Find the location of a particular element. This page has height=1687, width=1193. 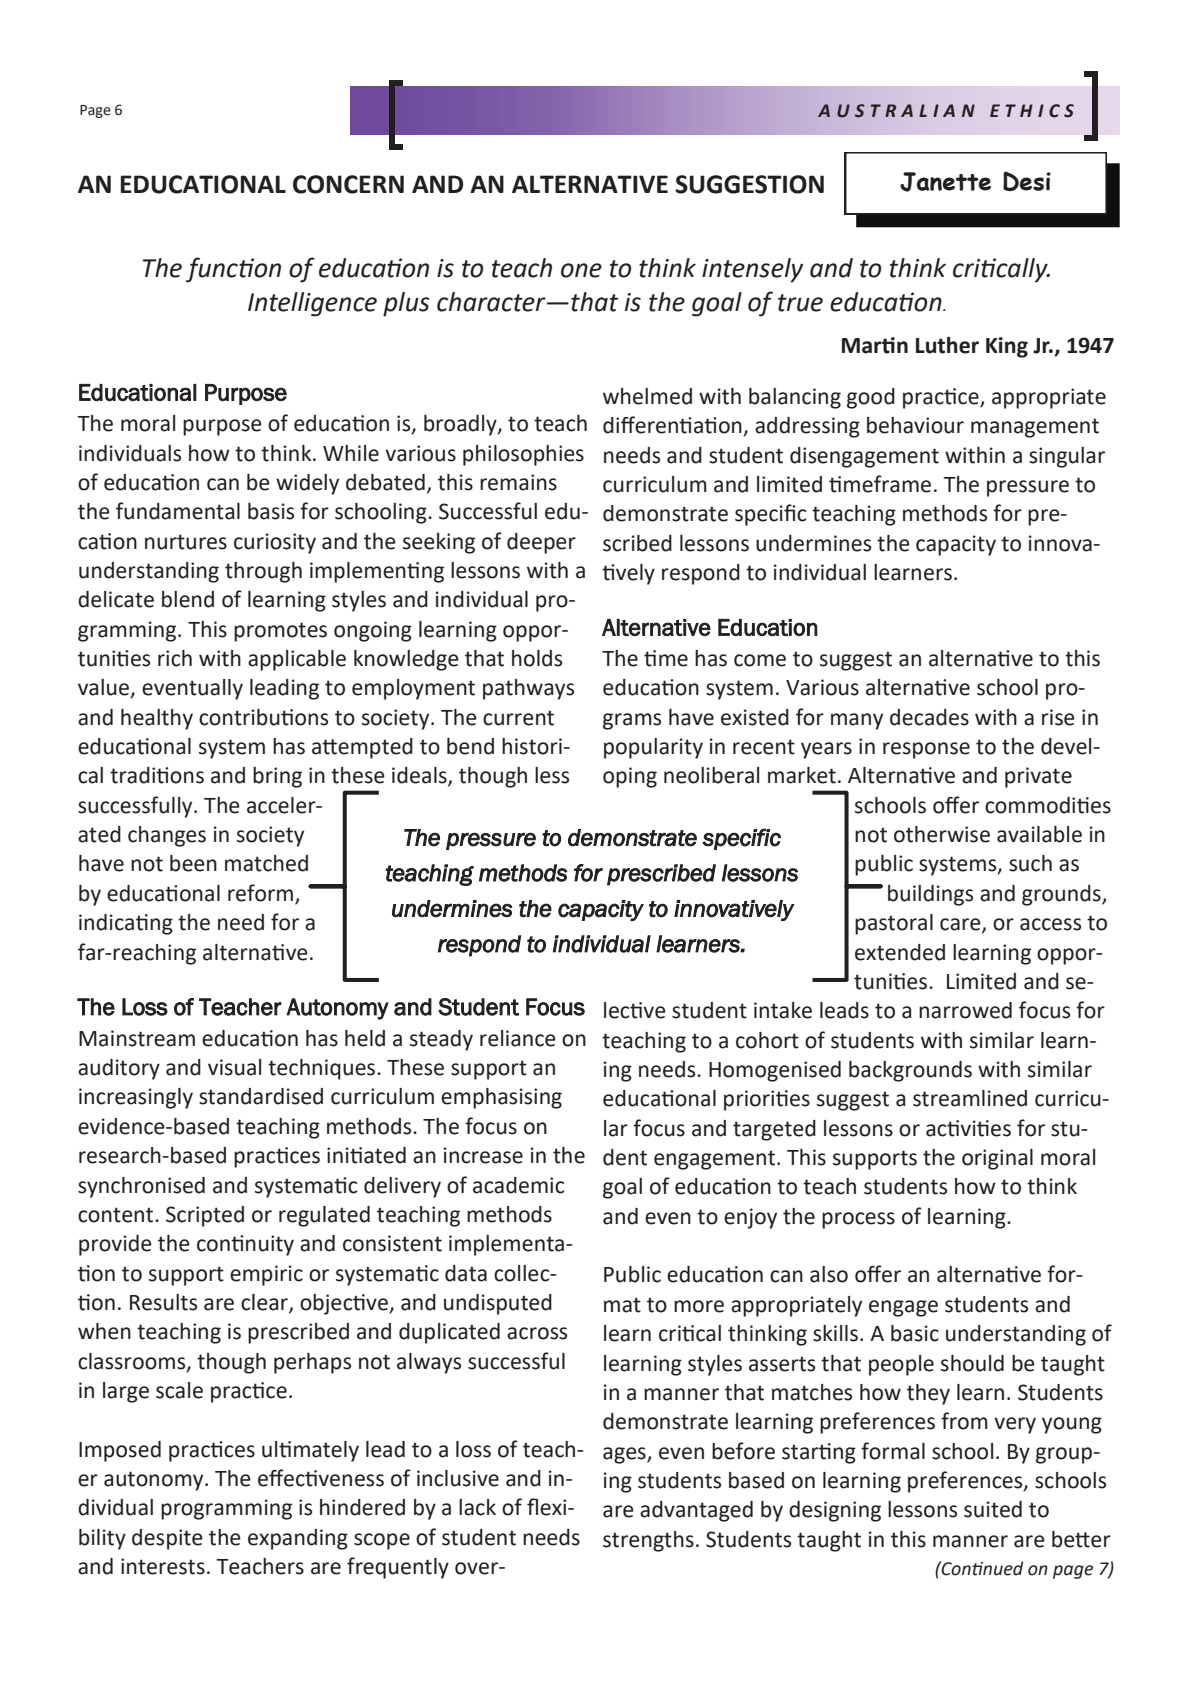

Luther is located at coordinates (947, 345).
